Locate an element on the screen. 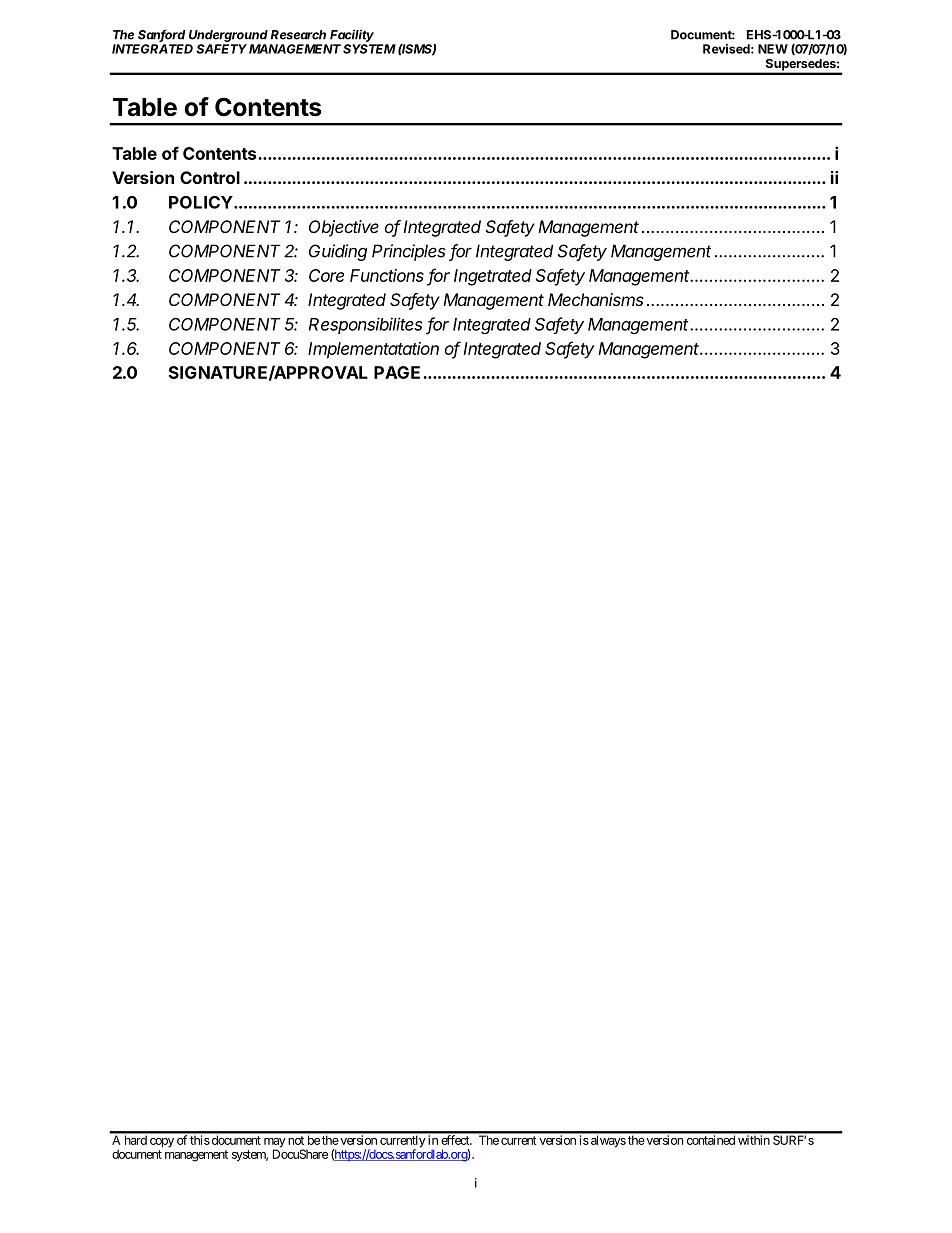  Principles is located at coordinates (409, 252).
